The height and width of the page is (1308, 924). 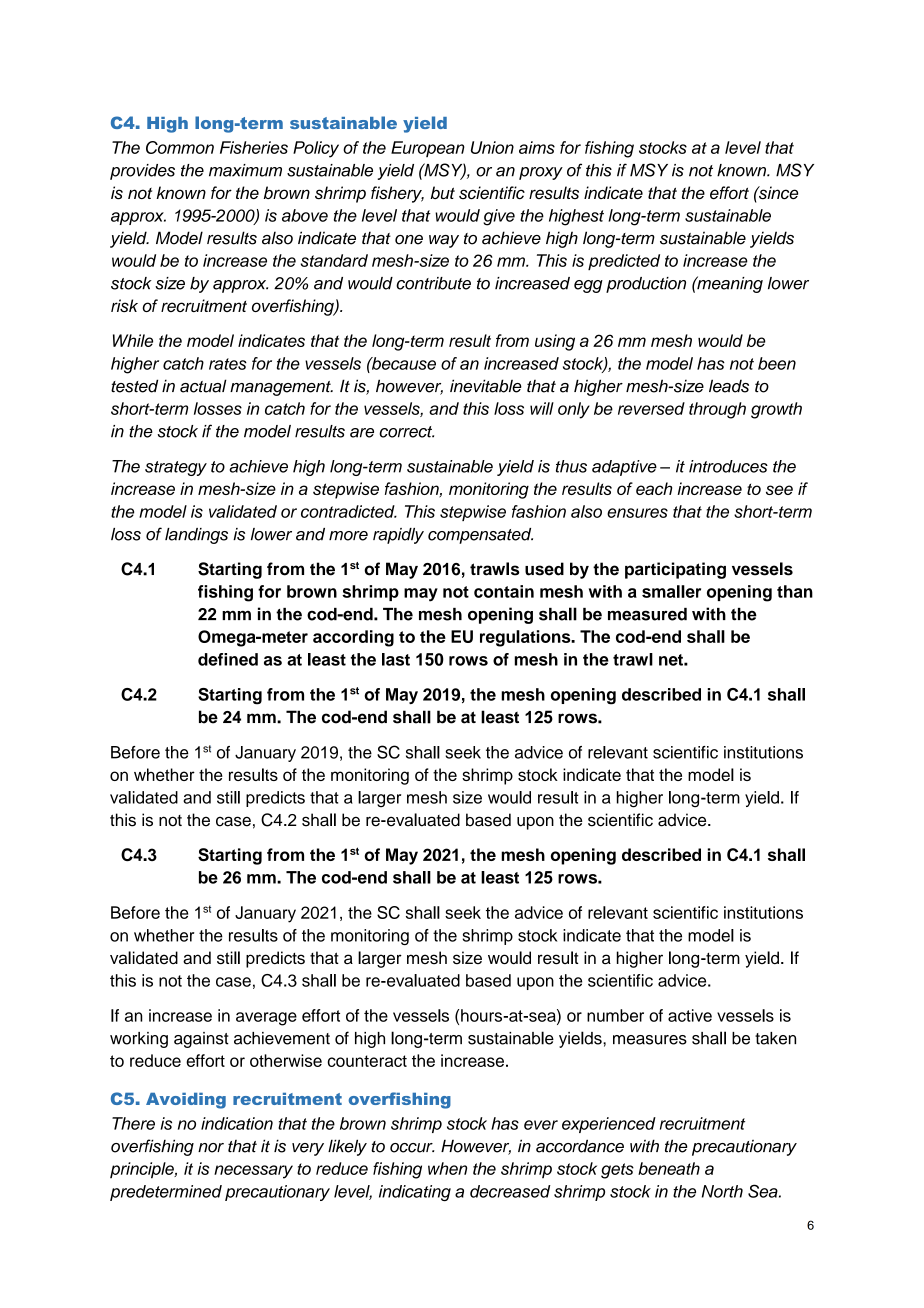 What do you see at coordinates (228, 659) in the page?
I see `defined` at bounding box center [228, 659].
